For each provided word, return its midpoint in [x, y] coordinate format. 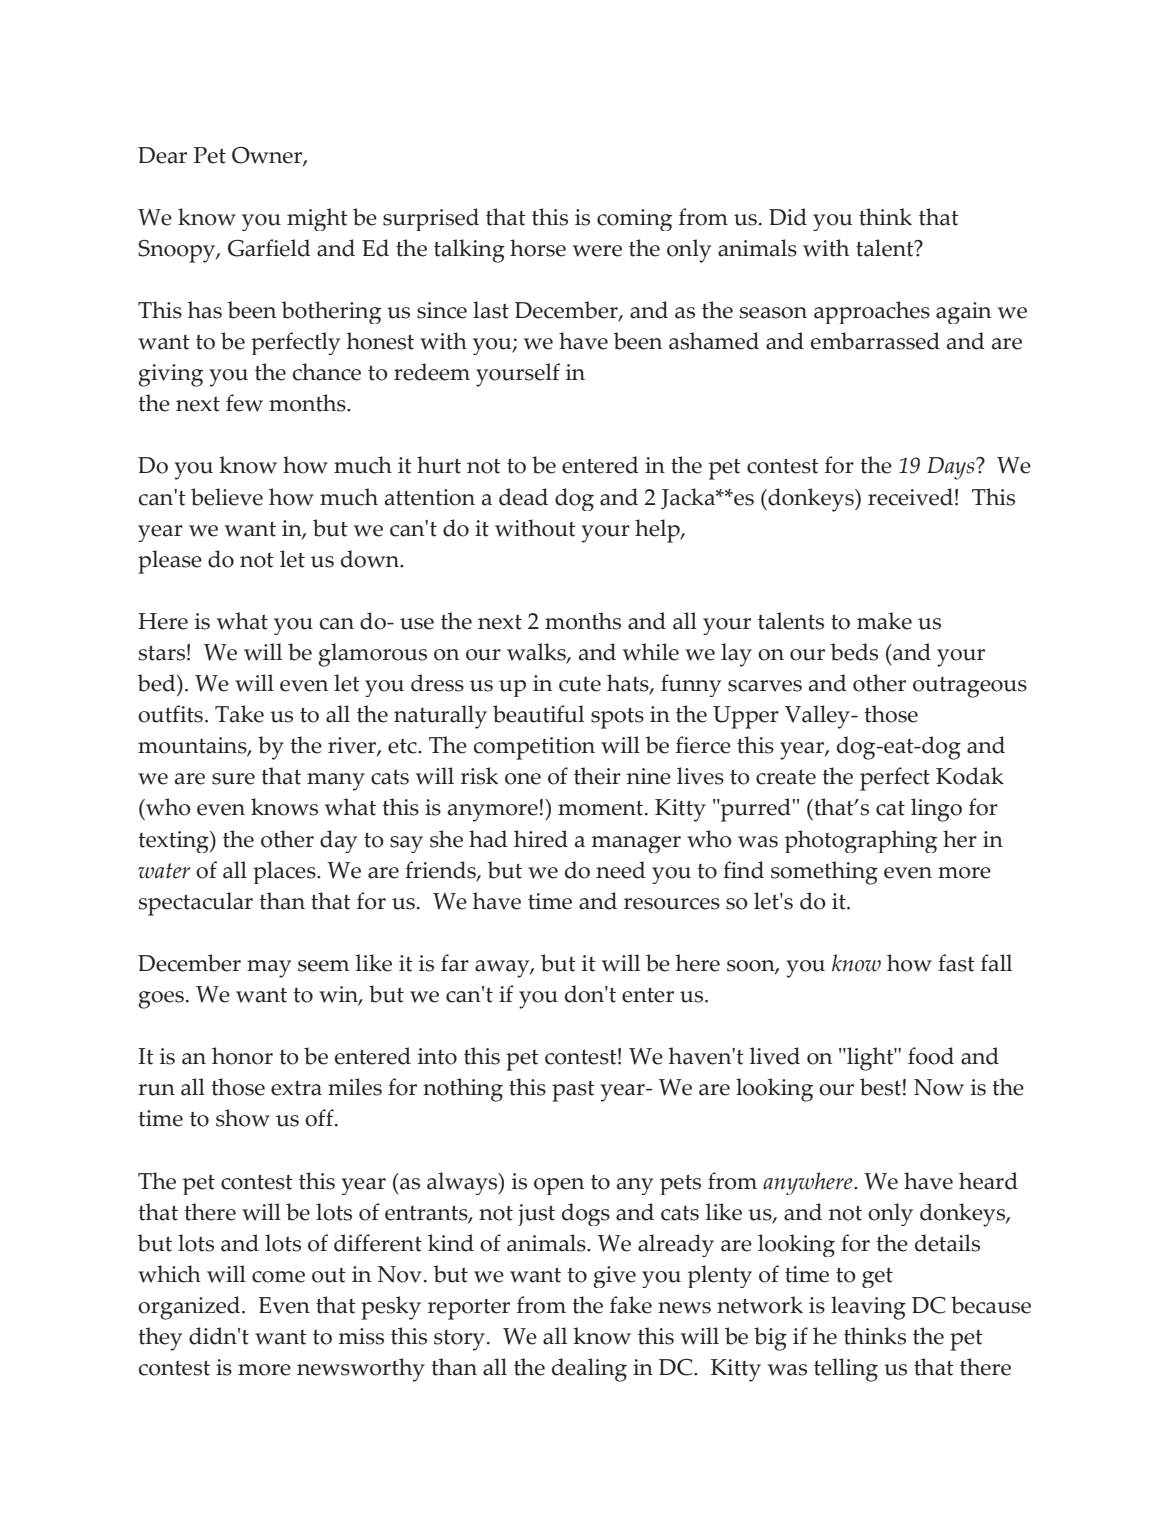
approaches [872, 312]
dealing [589, 1370]
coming [634, 220]
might [317, 219]
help [658, 531]
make [884, 621]
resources [672, 904]
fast [956, 963]
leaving [868, 1308]
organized [190, 1308]
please [170, 562]
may [269, 969]
